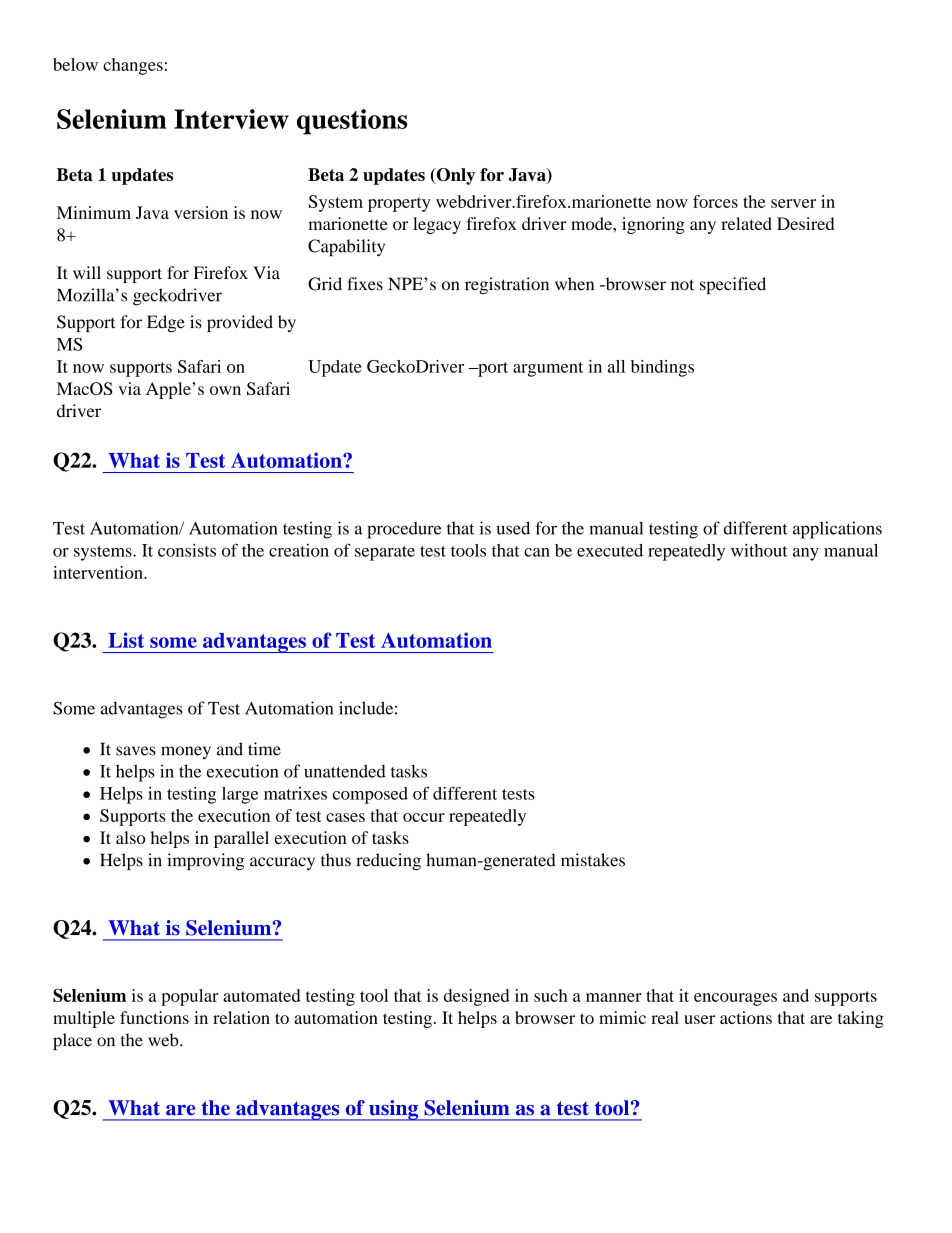  Describe the element at coordinates (548, 369) in the page. I see `argument` at that location.
